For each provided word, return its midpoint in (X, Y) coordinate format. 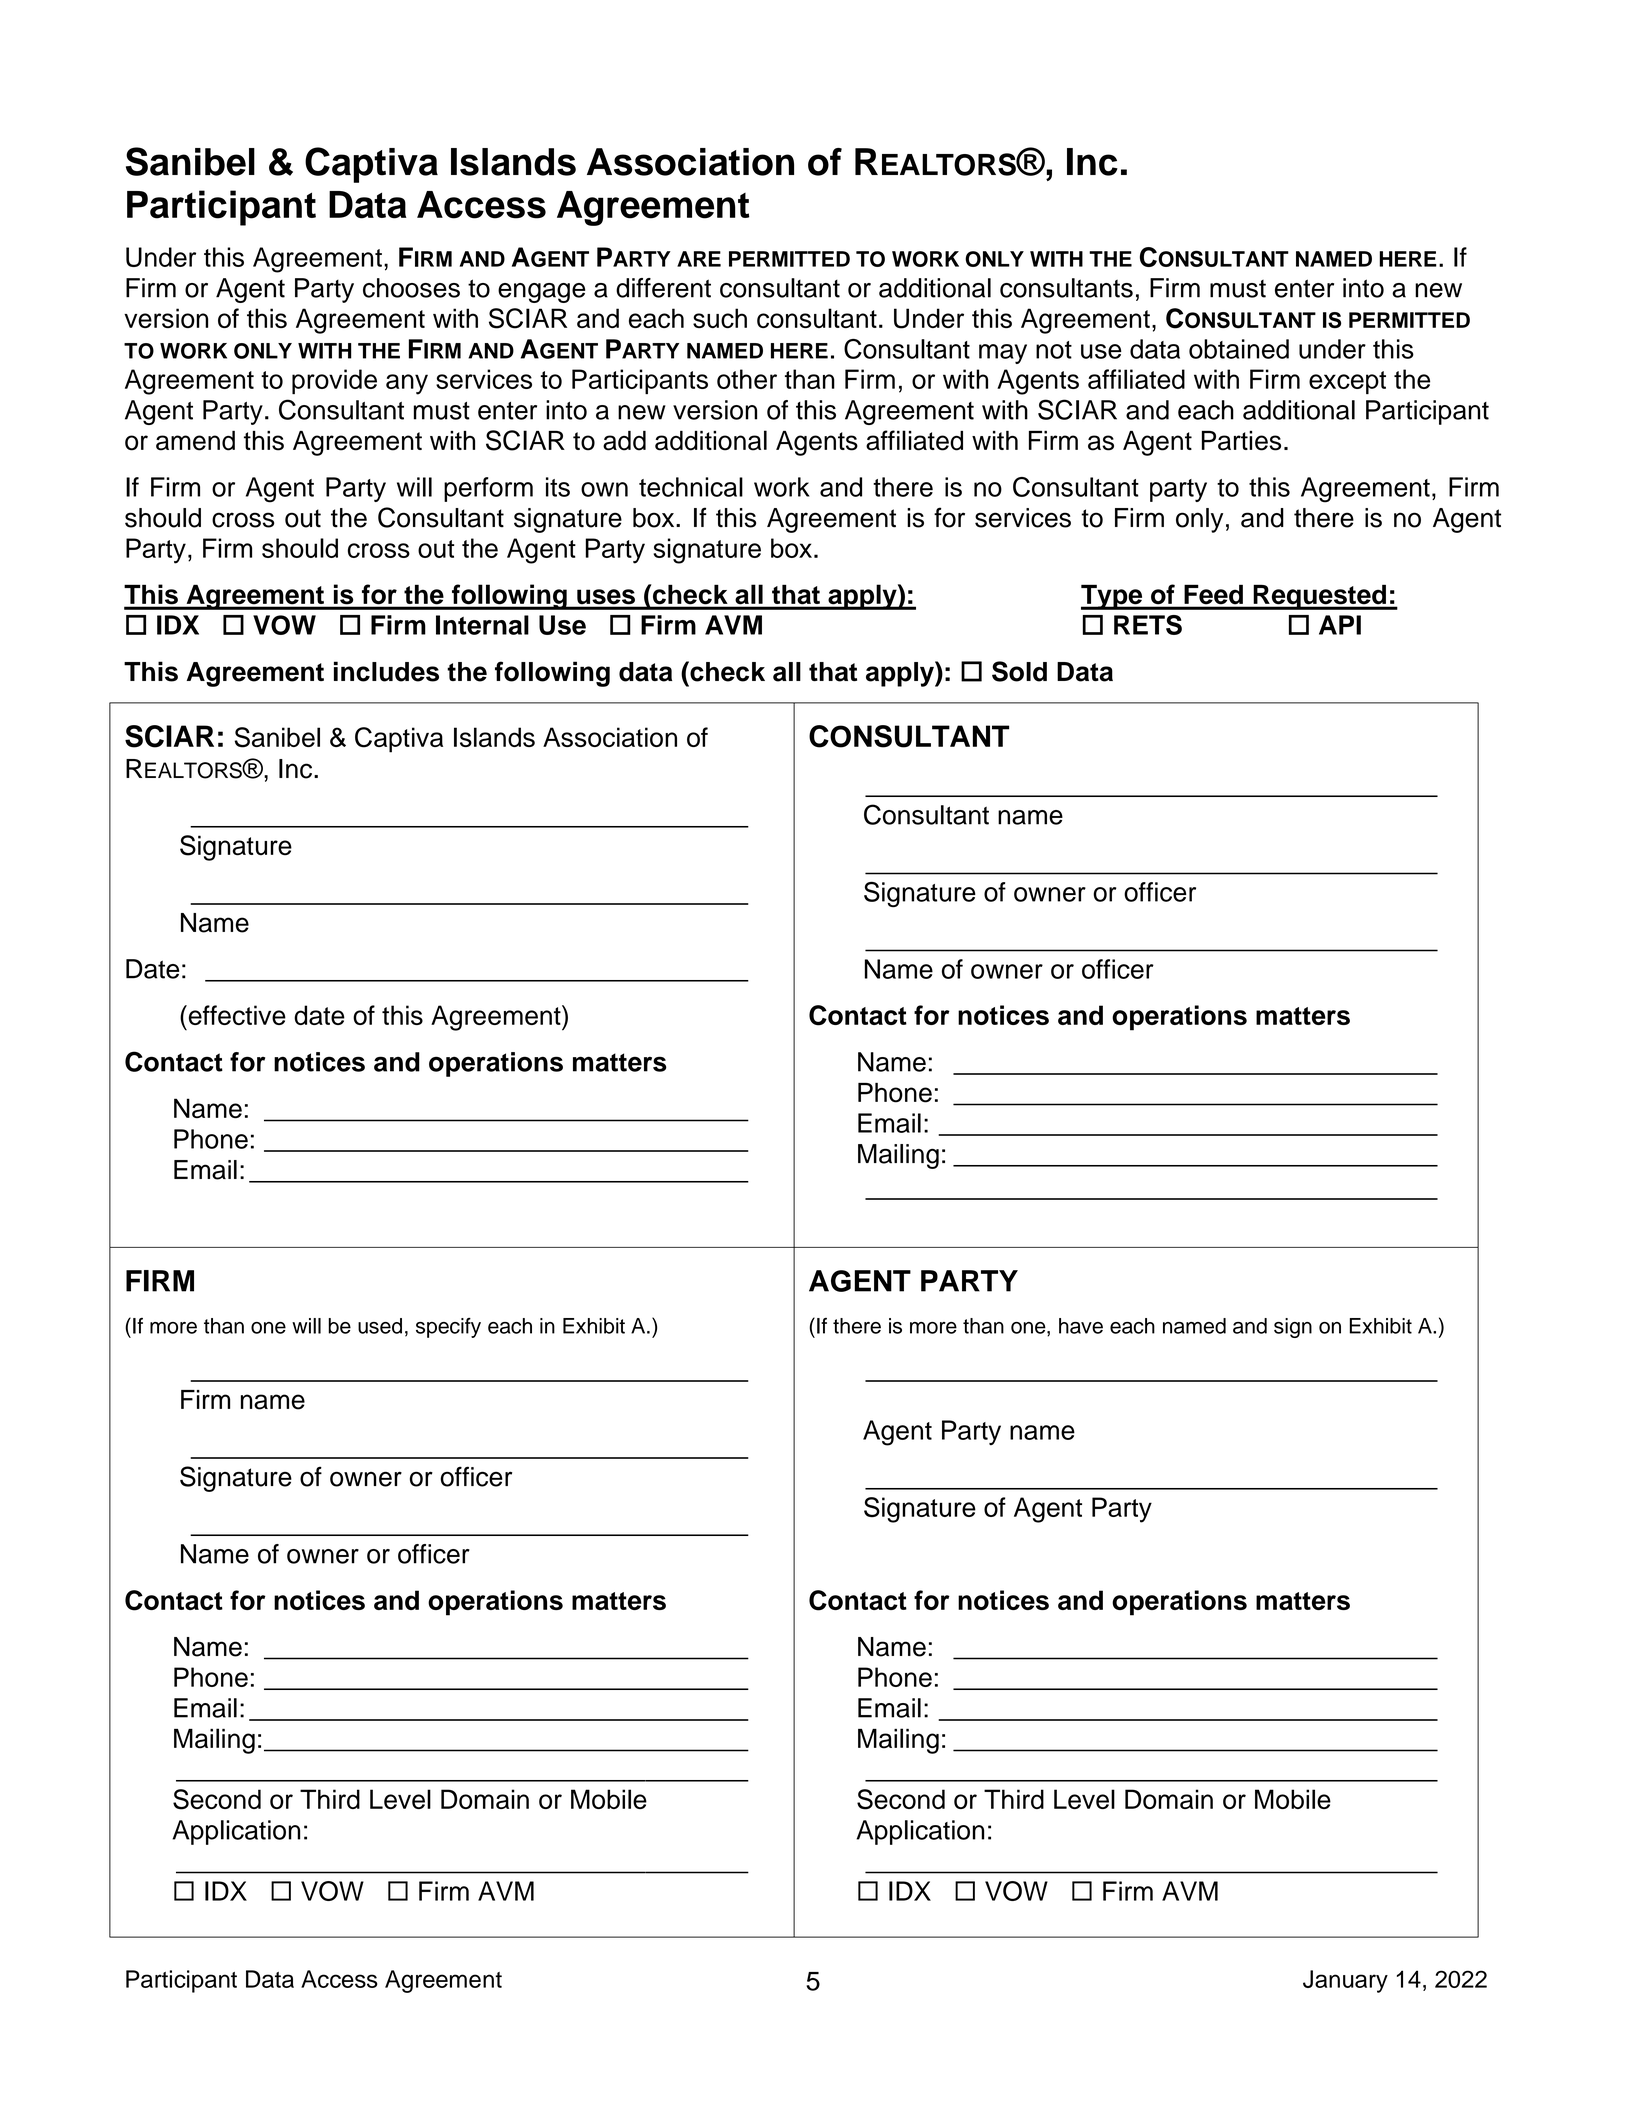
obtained (1239, 349)
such (720, 318)
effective (236, 1015)
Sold (1019, 671)
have (1081, 1326)
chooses (411, 288)
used (380, 1326)
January (1345, 1981)
